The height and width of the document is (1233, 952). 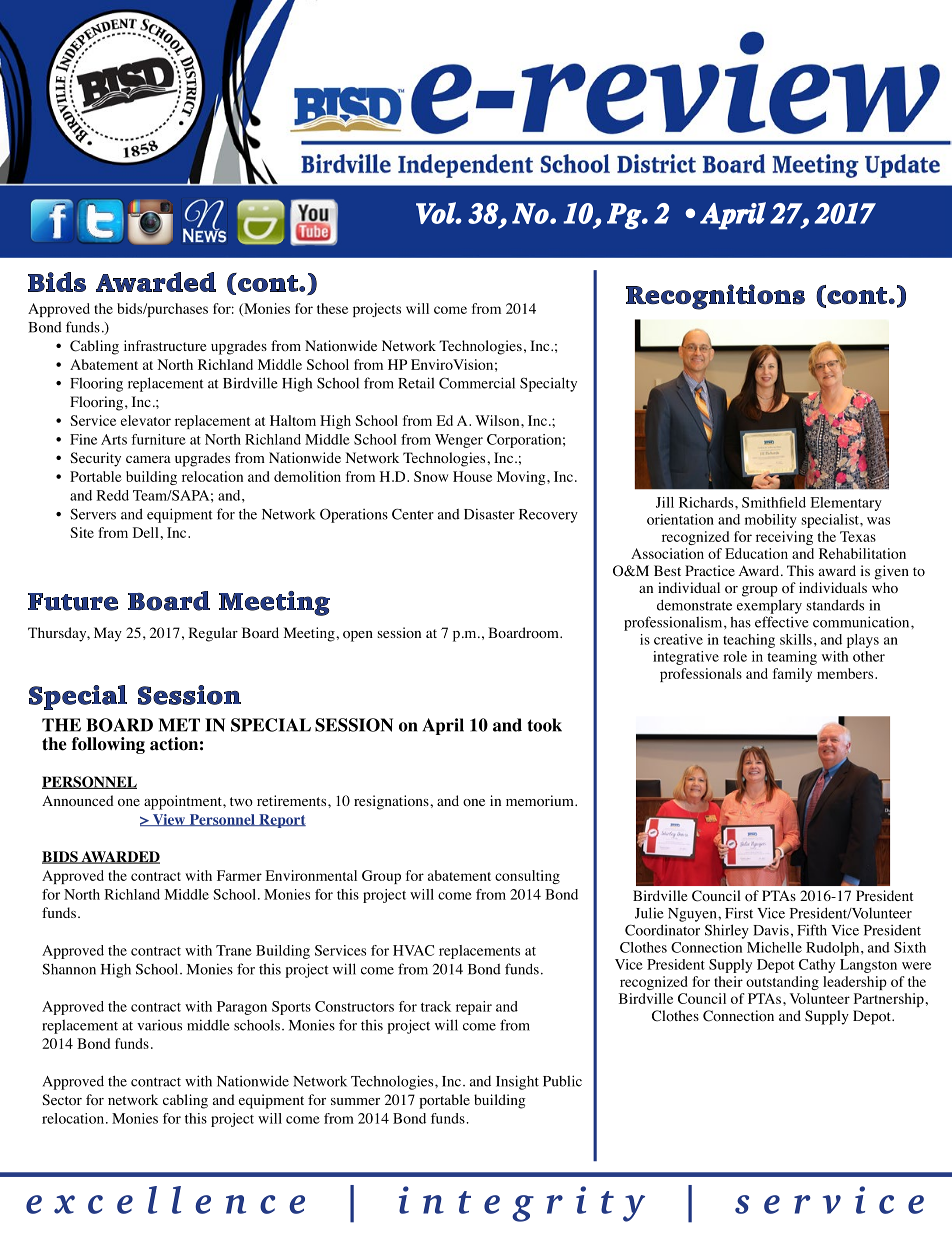 I want to click on integrity, so click(x=522, y=1204).
